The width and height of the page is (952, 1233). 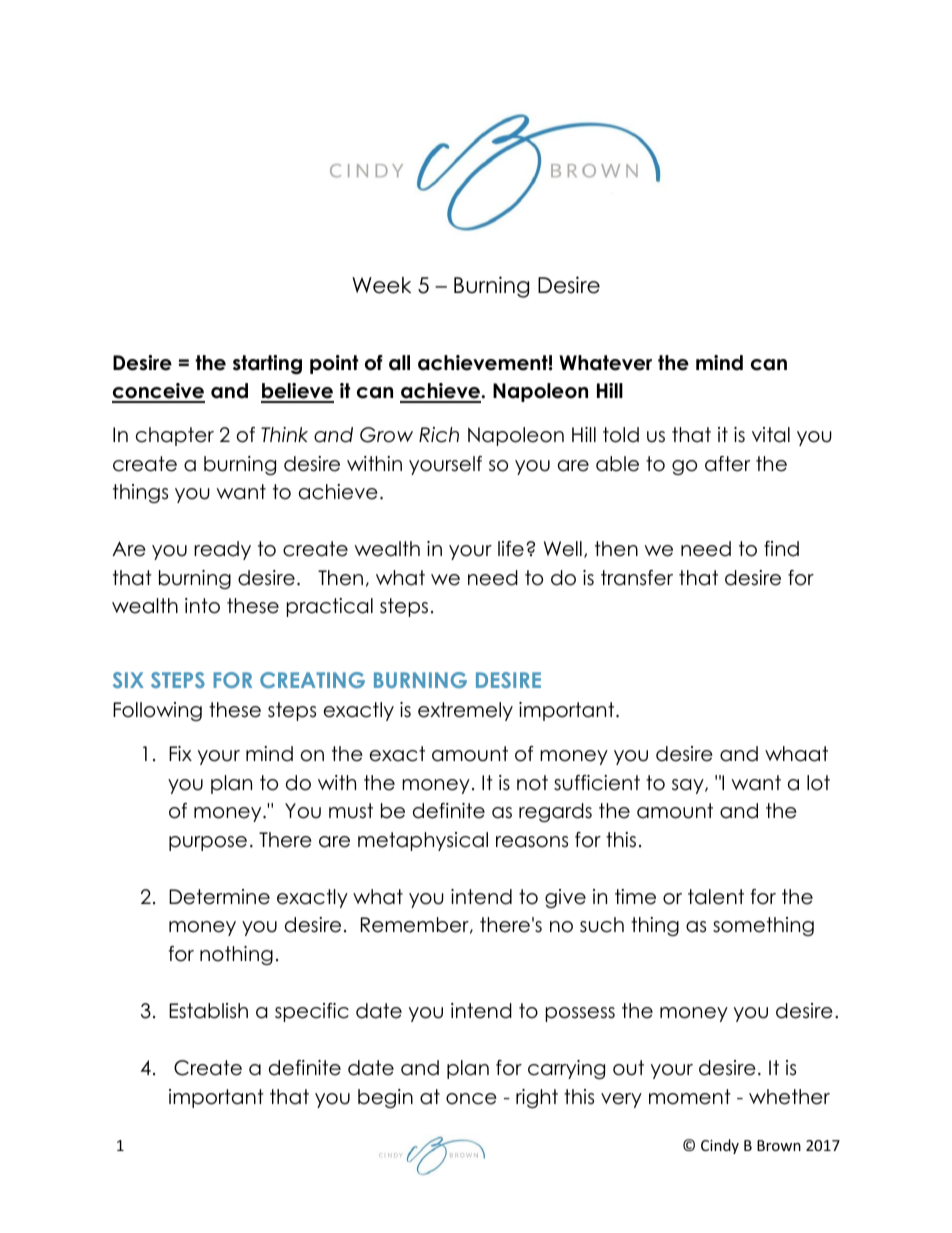 What do you see at coordinates (720, 1146) in the page?
I see `Cindy` at bounding box center [720, 1146].
